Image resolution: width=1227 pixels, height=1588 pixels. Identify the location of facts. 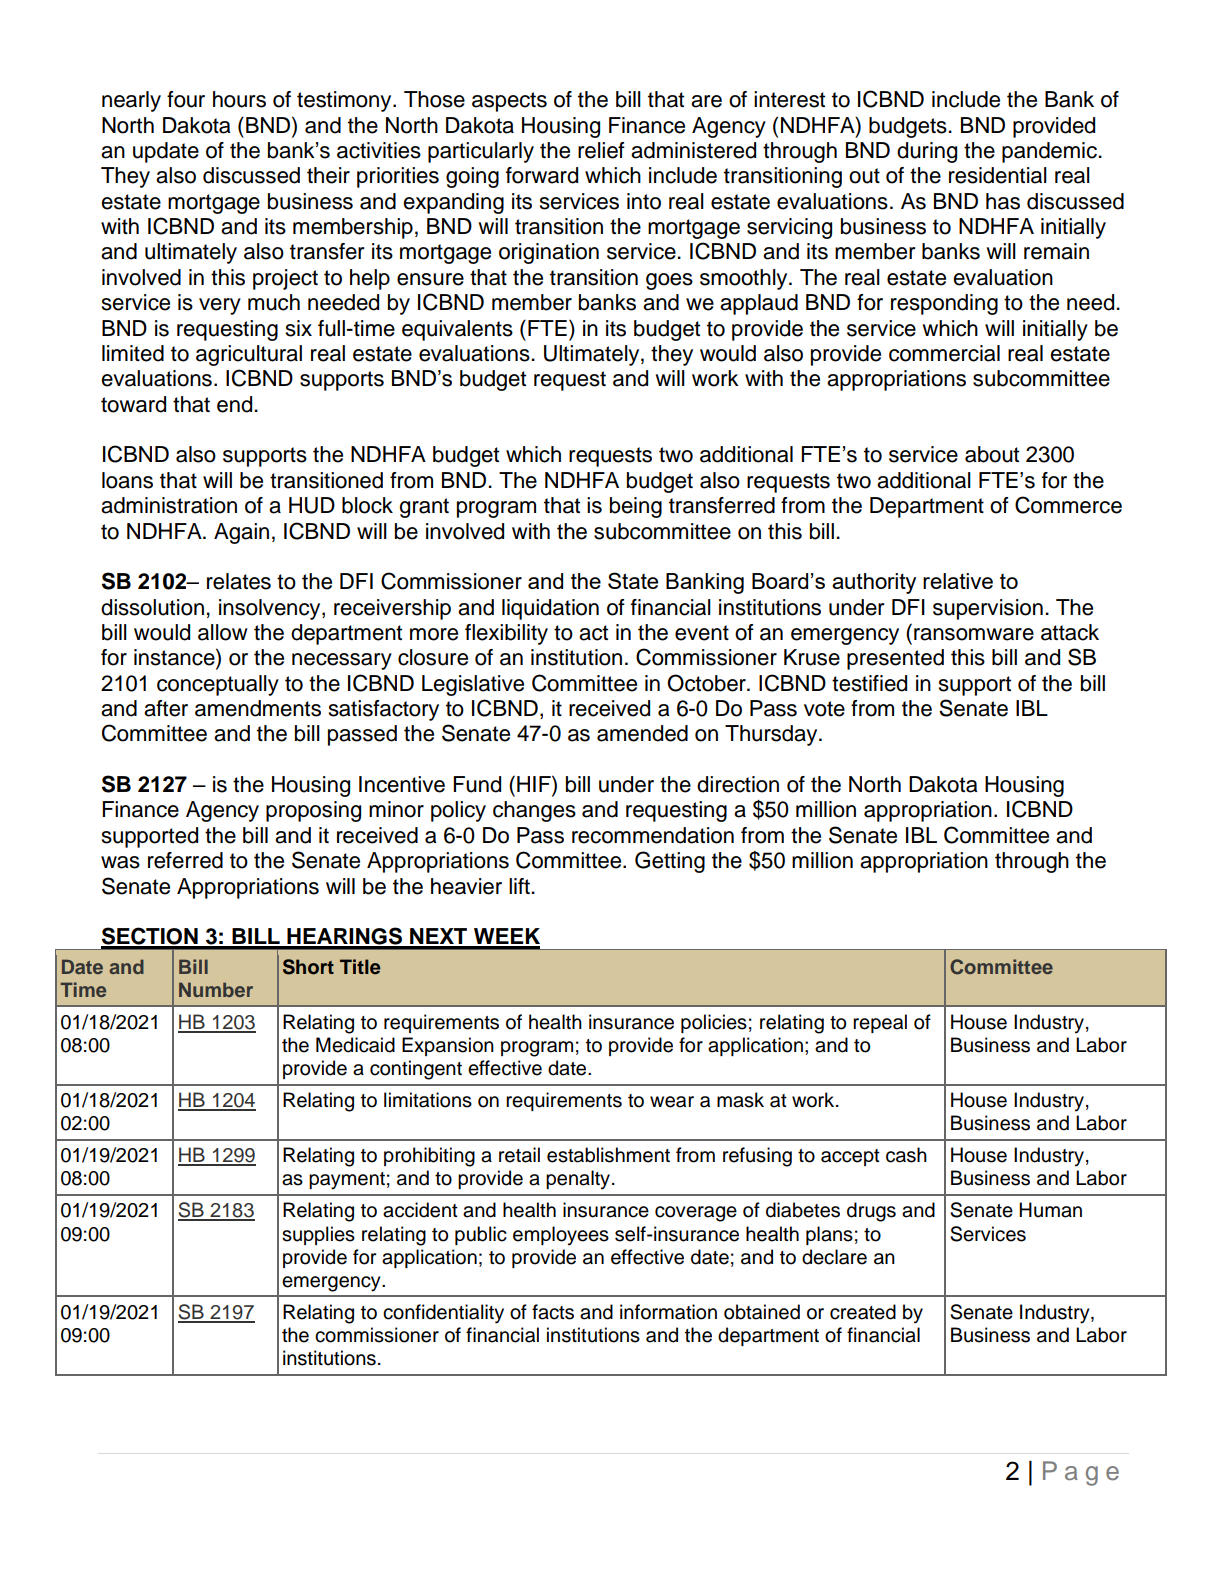
(553, 1312).
